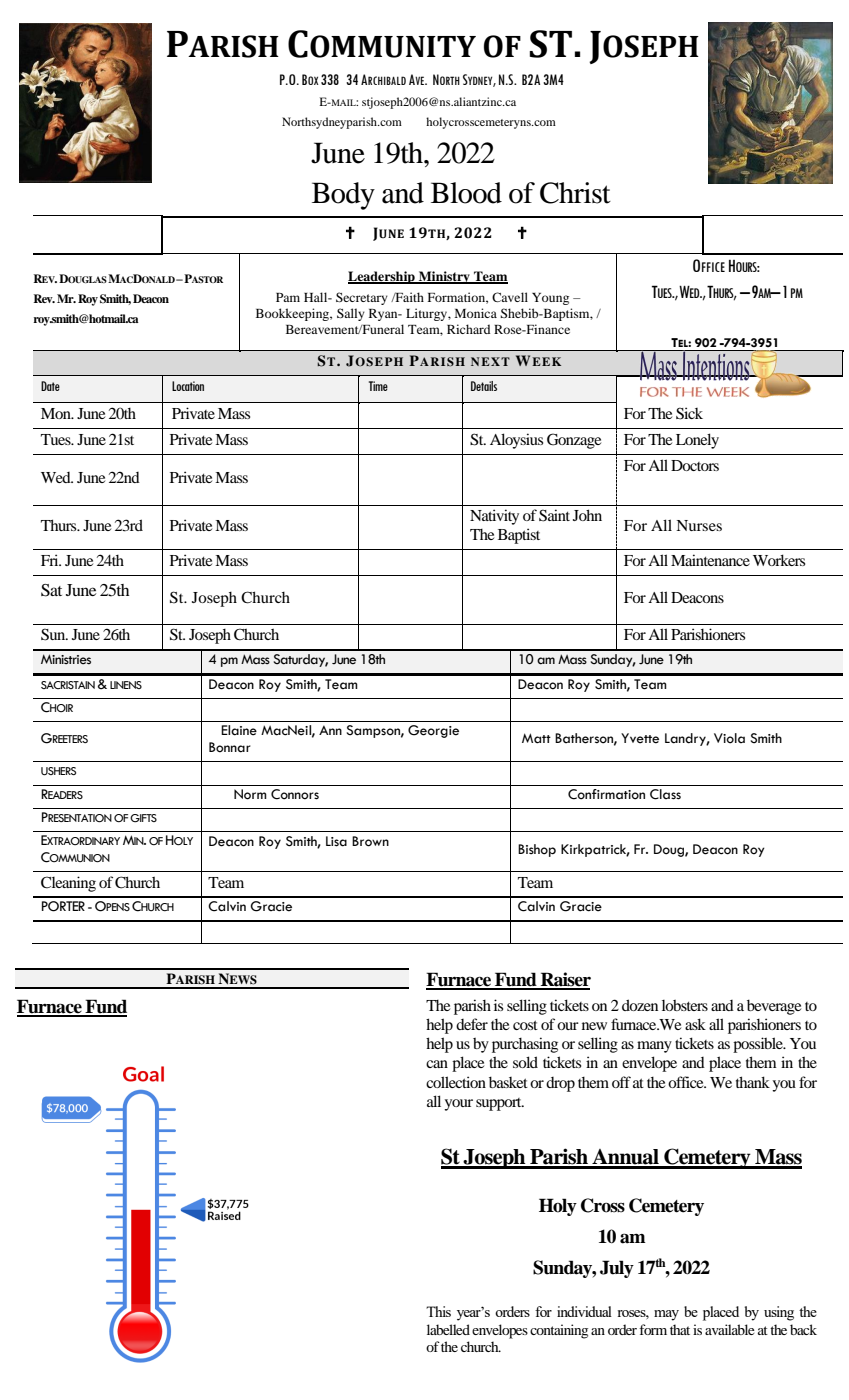 This page has height=1400, width=849. Describe the element at coordinates (729, 738) in the page. I see `Viola` at that location.
